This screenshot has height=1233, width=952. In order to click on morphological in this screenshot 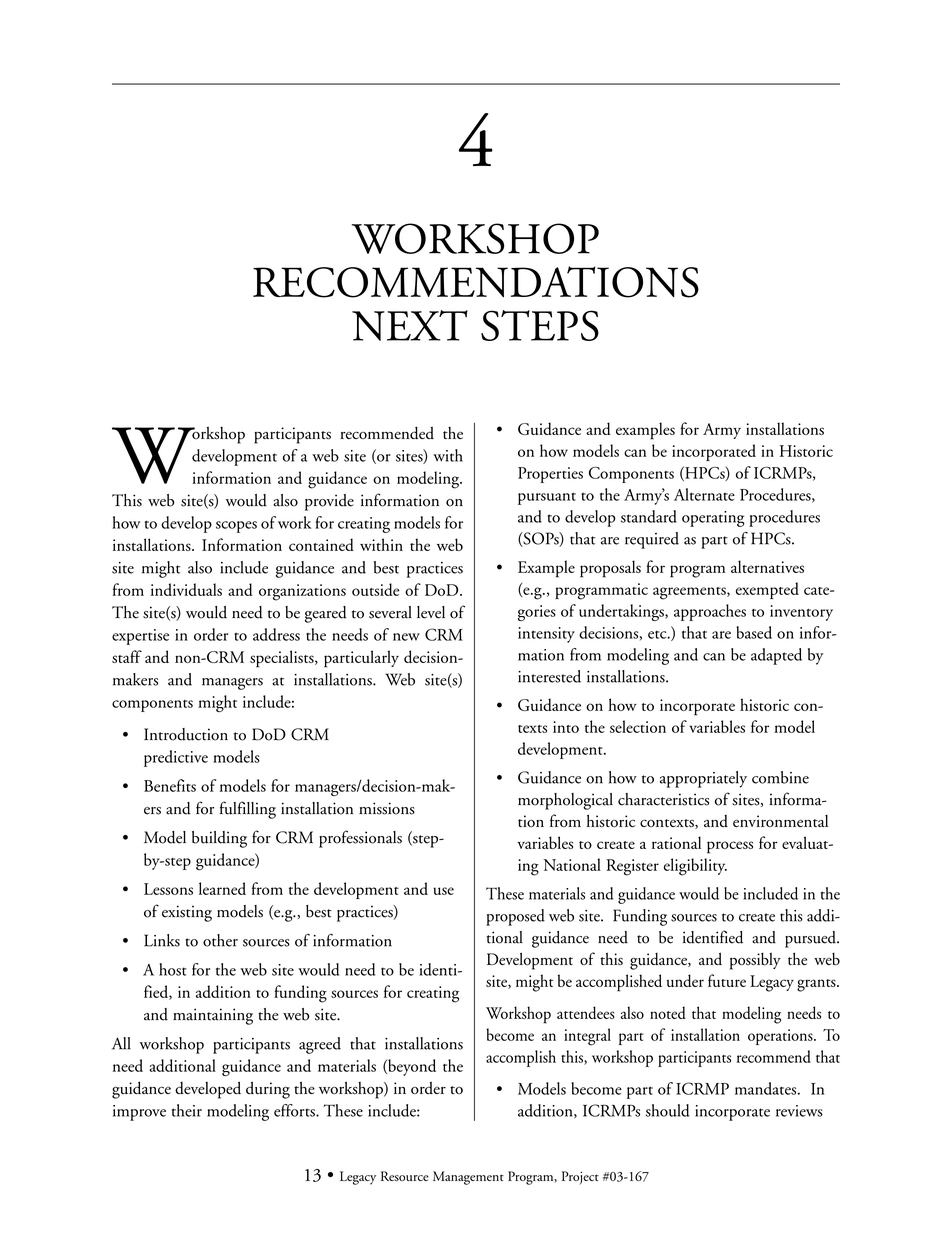, I will do `click(565, 801)`.
